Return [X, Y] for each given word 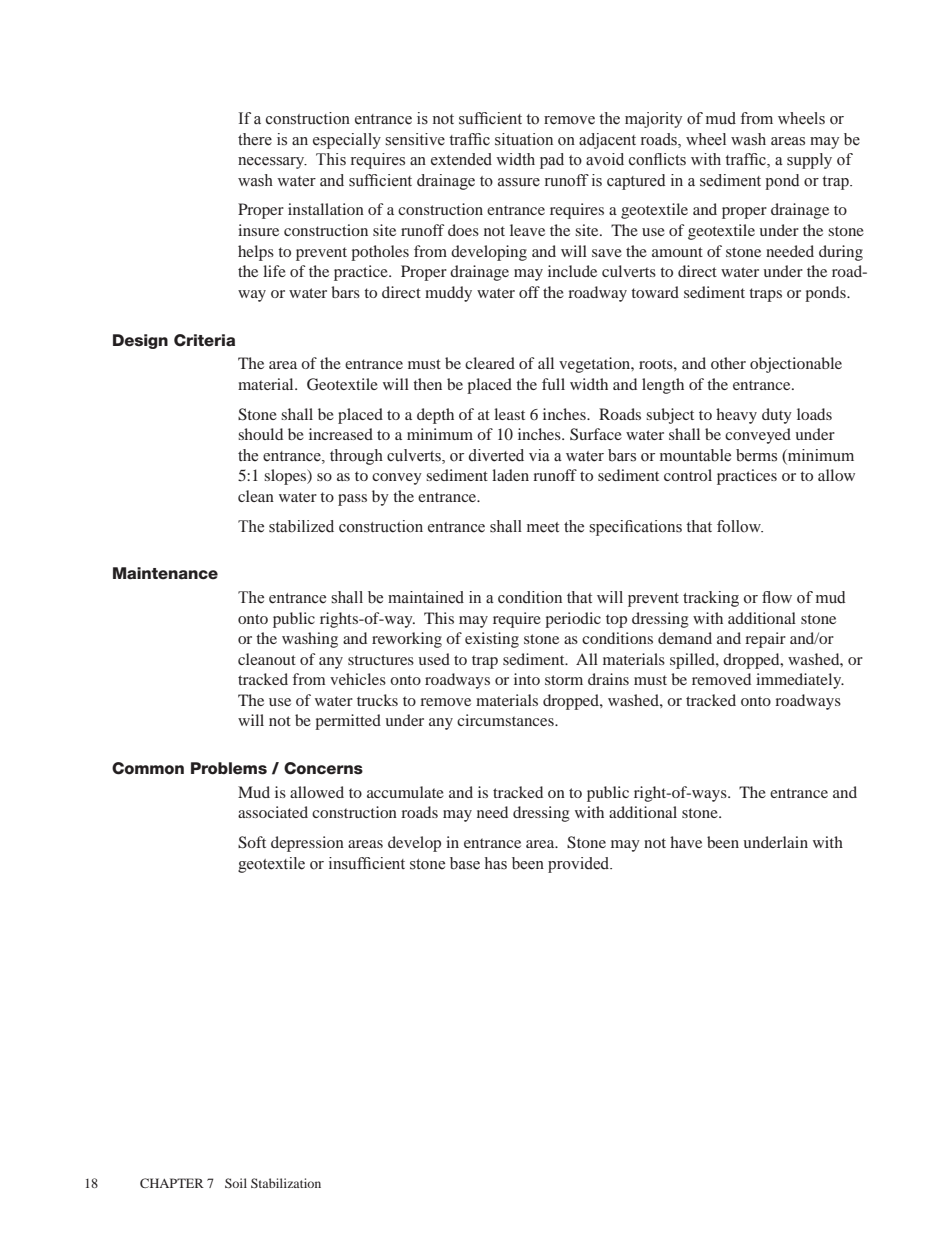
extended [461, 159]
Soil [236, 1183]
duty [777, 416]
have [686, 842]
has [496, 863]
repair [765, 640]
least [509, 414]
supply [809, 161]
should [260, 434]
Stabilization [286, 1183]
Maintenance [165, 573]
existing [492, 640]
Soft [252, 842]
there [255, 139]
